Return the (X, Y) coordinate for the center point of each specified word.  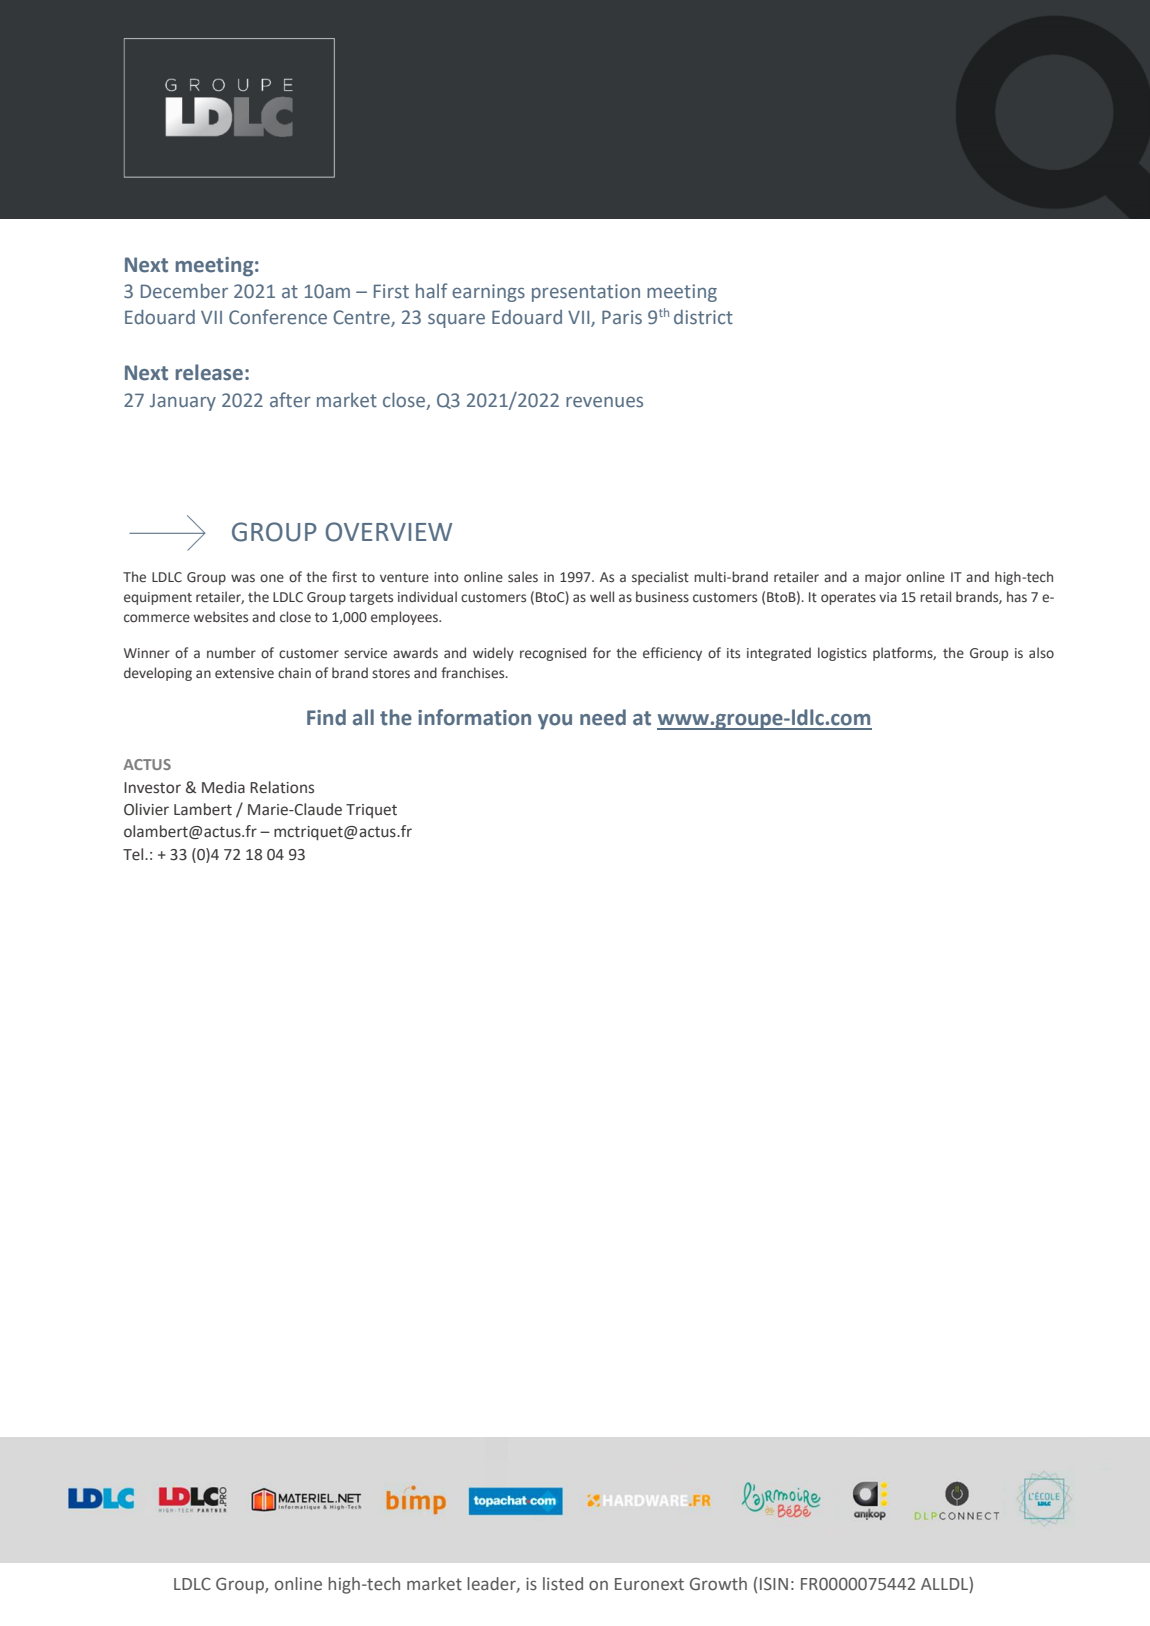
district (703, 317)
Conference (278, 317)
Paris (622, 317)
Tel (134, 854)
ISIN (774, 1584)
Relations (282, 787)
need (603, 717)
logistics (842, 654)
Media (223, 787)
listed (563, 1584)
